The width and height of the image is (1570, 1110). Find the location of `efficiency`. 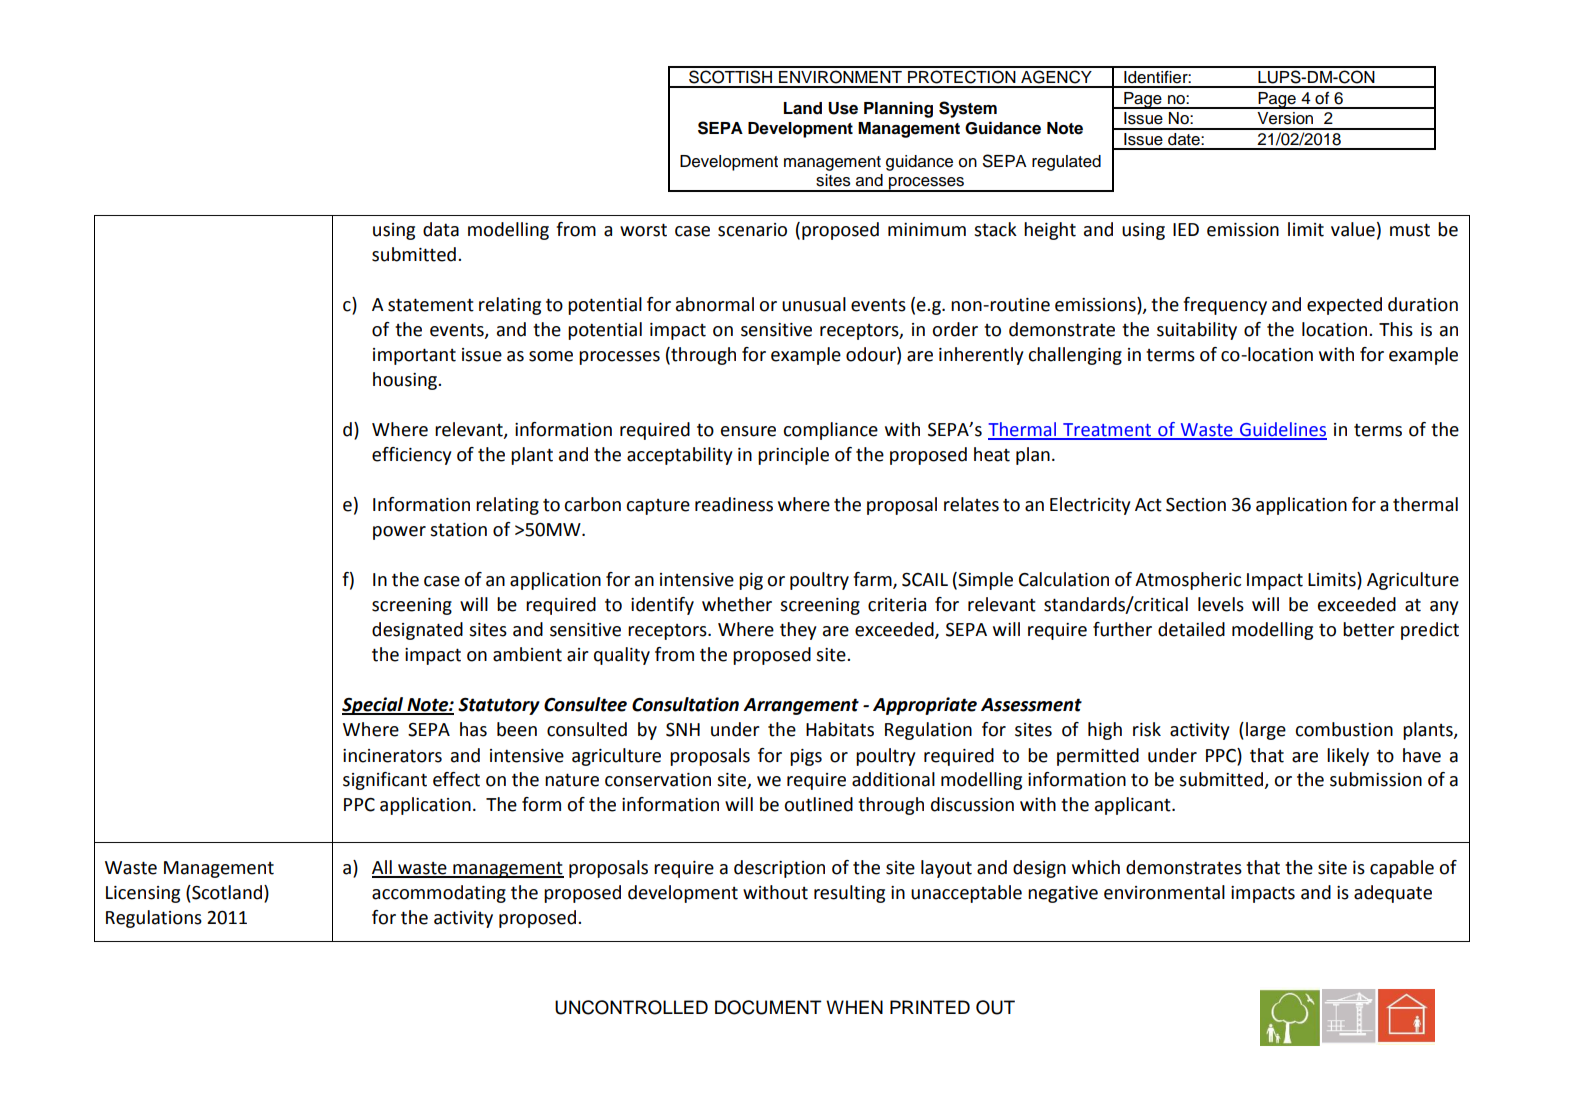

efficiency is located at coordinates (412, 456).
